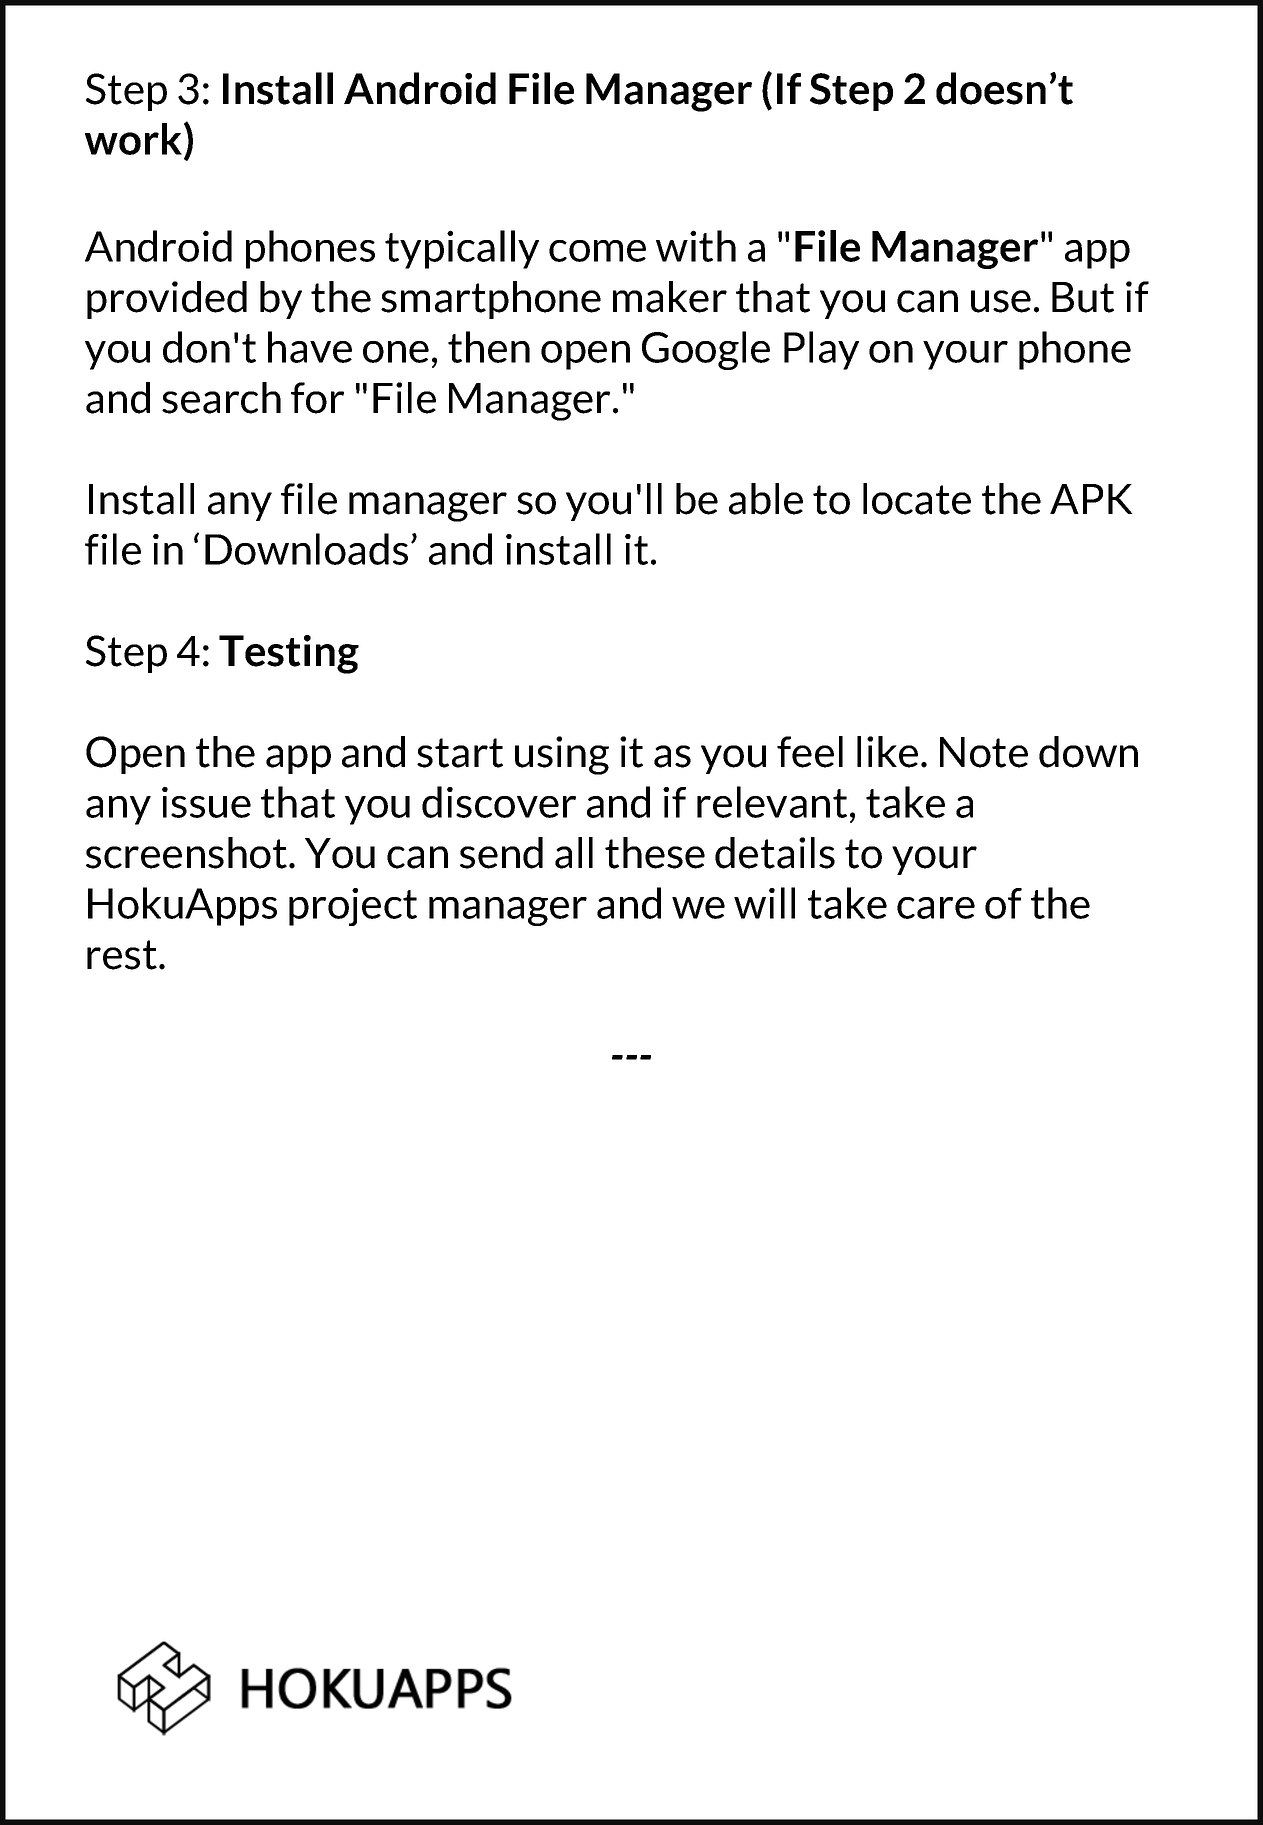  Describe the element at coordinates (764, 903) in the image. I see `will` at that location.
